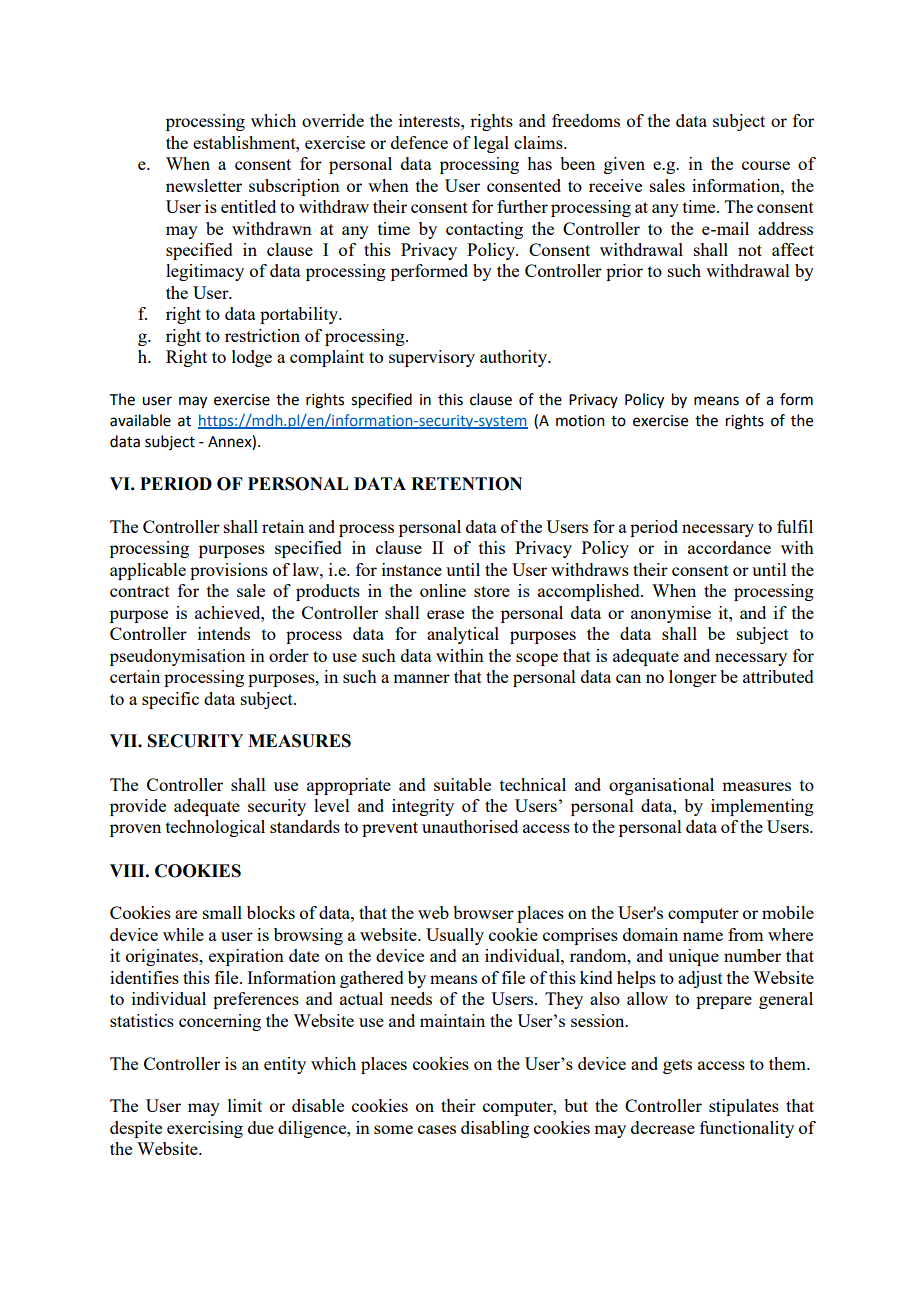 This screenshot has width=924, height=1308. What do you see at coordinates (245, 1105) in the screenshot?
I see `limit` at bounding box center [245, 1105].
